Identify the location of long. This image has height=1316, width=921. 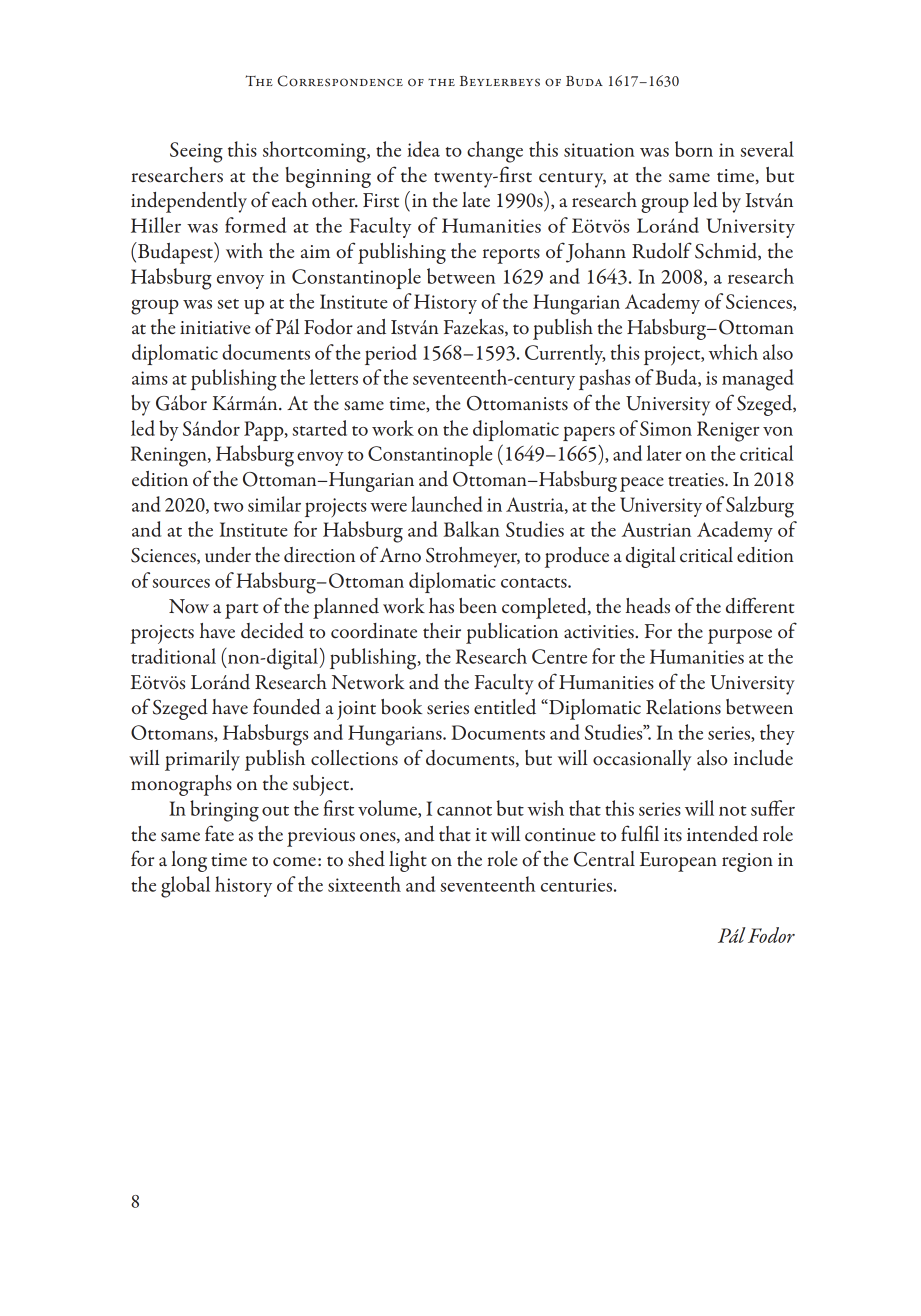
(189, 861).
